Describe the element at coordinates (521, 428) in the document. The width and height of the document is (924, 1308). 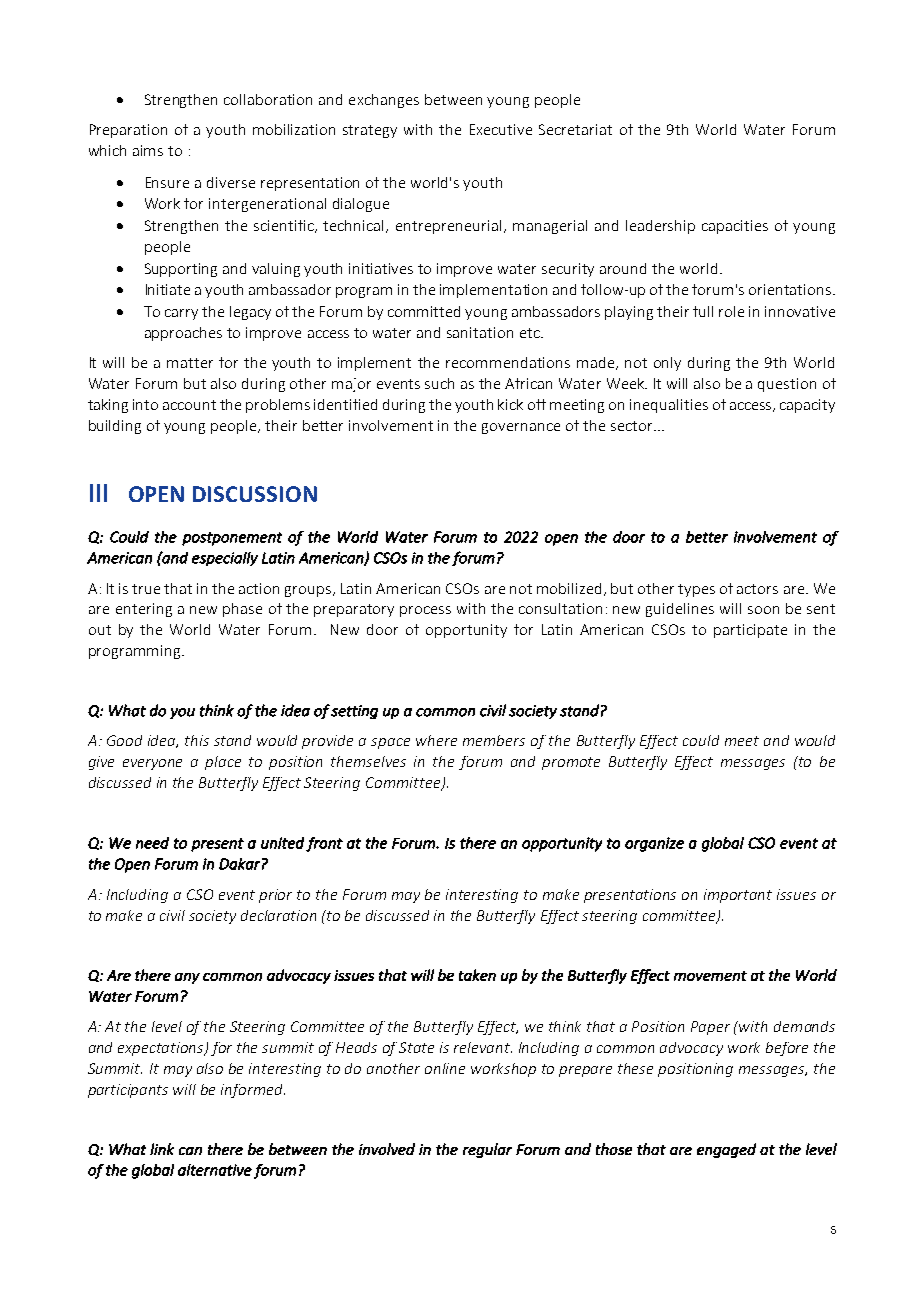
I see `governance` at that location.
